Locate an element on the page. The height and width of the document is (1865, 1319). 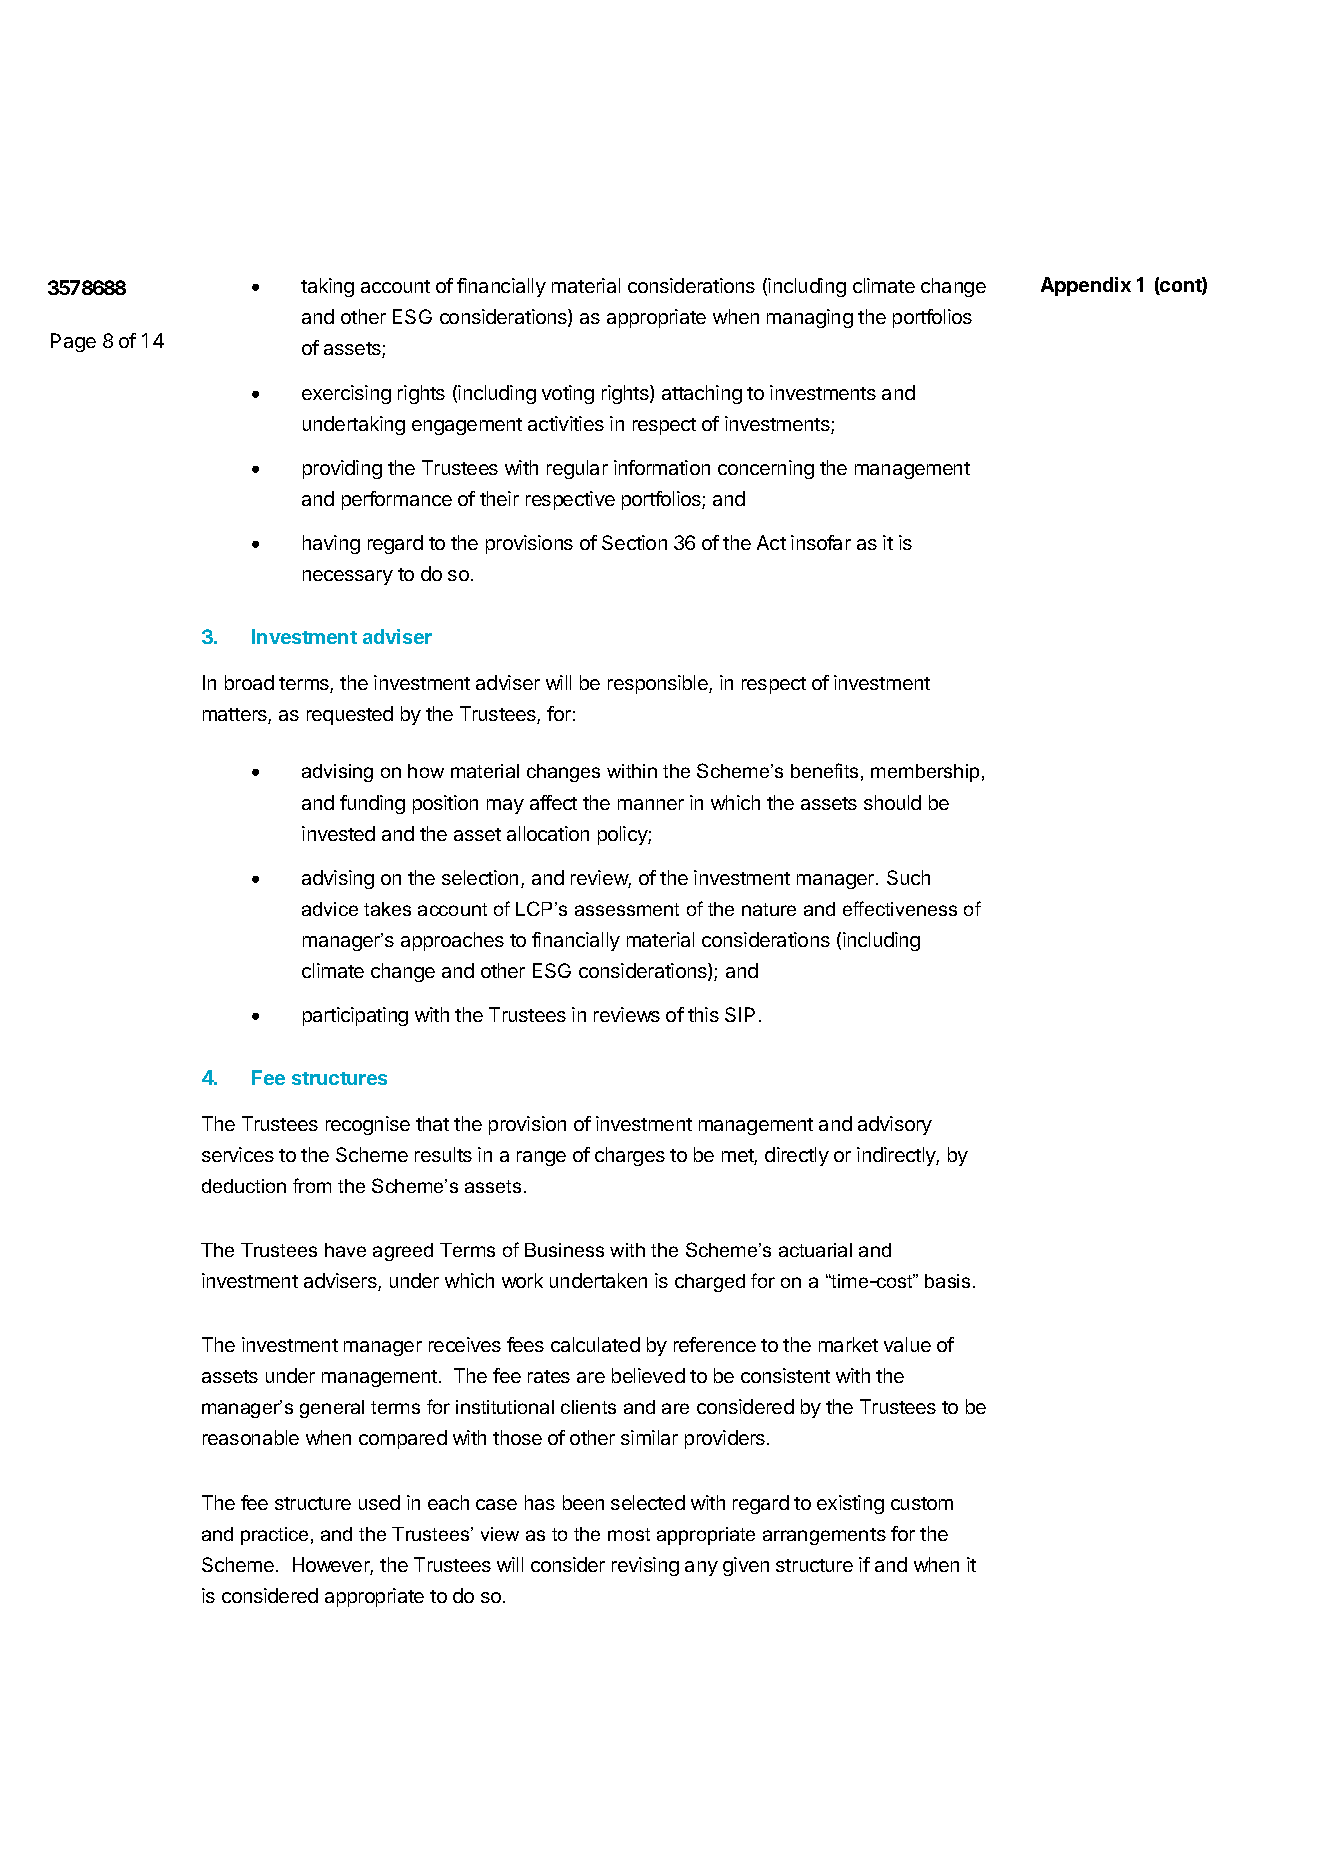
custom is located at coordinates (922, 1503).
